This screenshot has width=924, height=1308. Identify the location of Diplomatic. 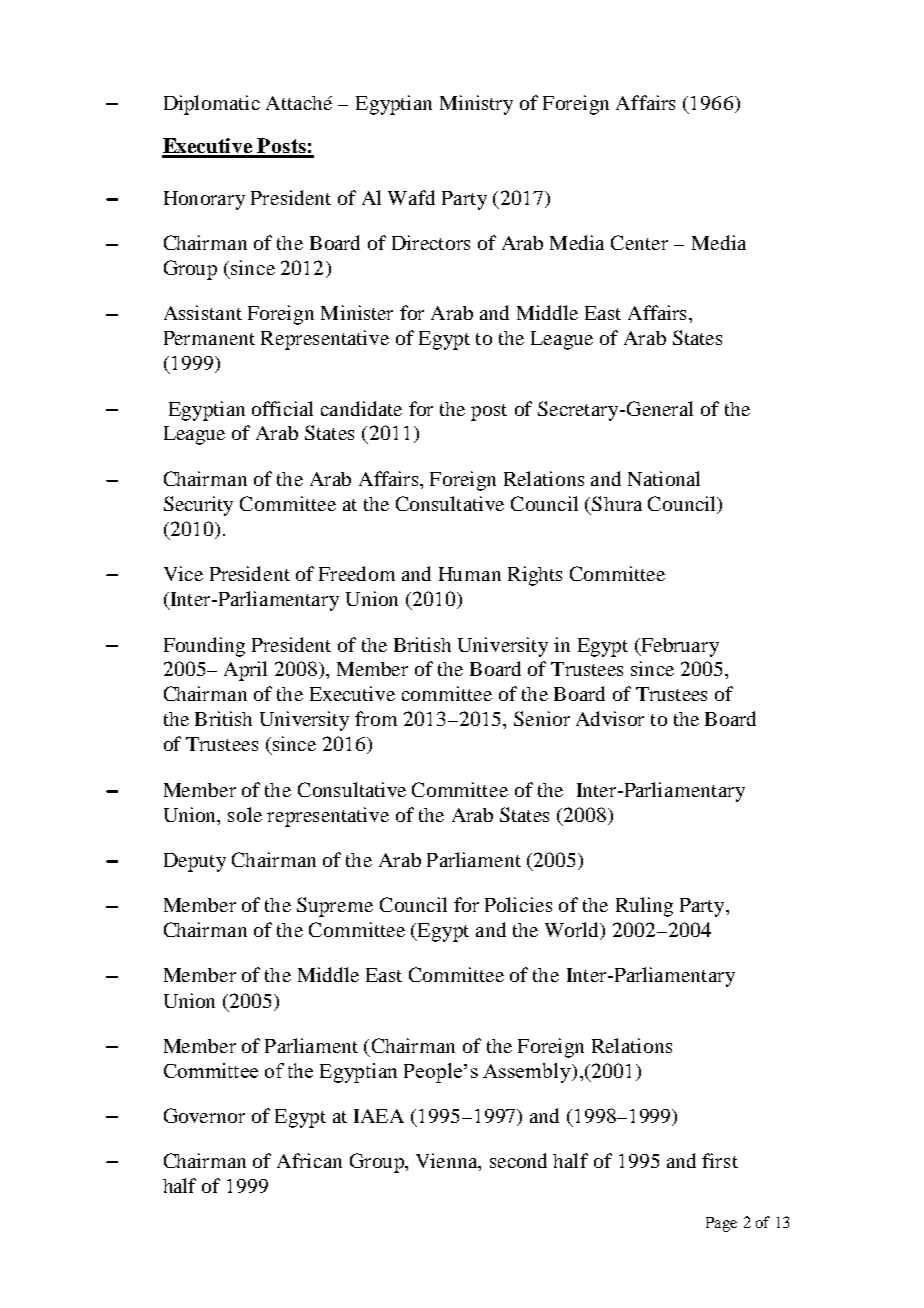
(212, 105).
